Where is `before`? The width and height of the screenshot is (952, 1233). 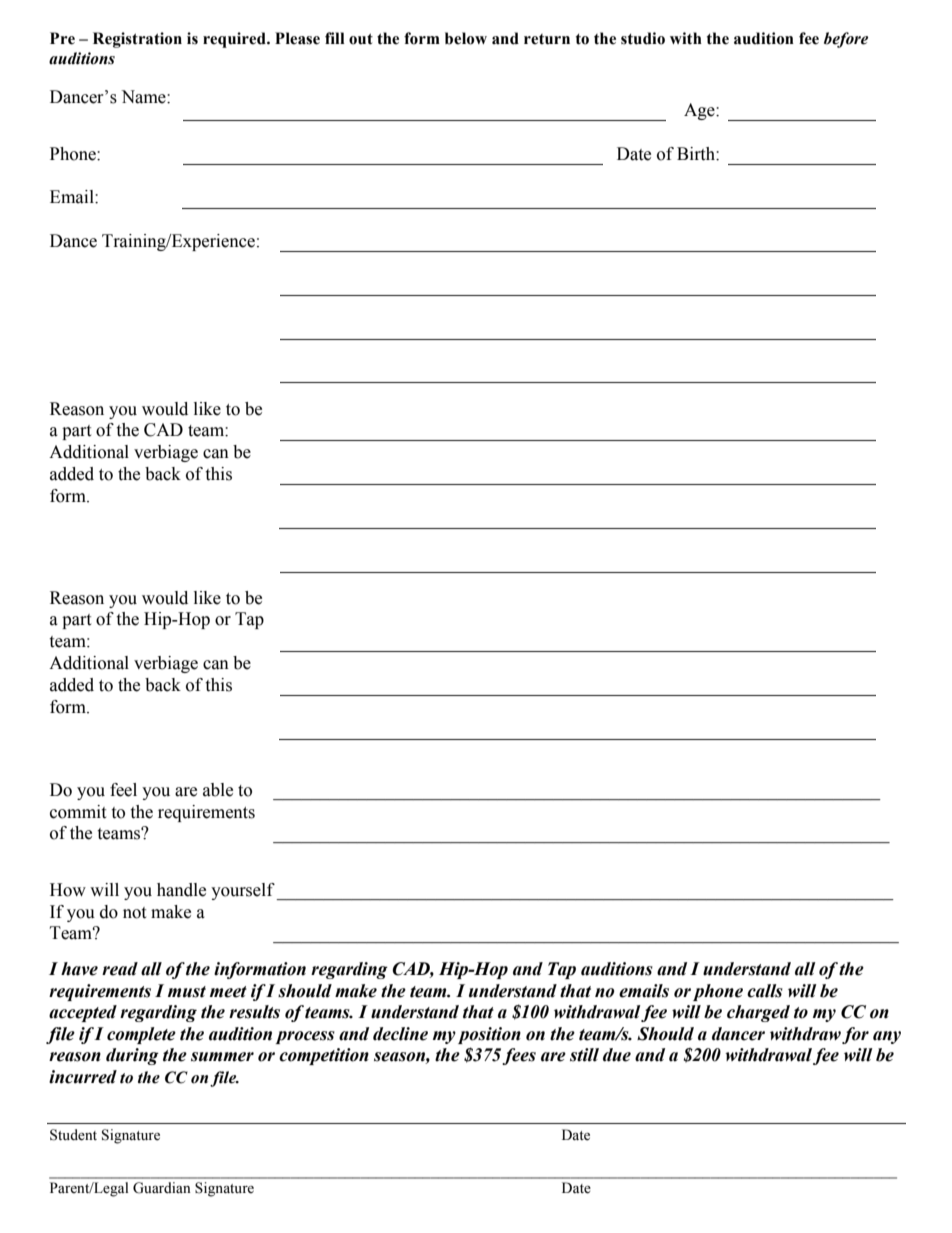
before is located at coordinates (846, 40).
